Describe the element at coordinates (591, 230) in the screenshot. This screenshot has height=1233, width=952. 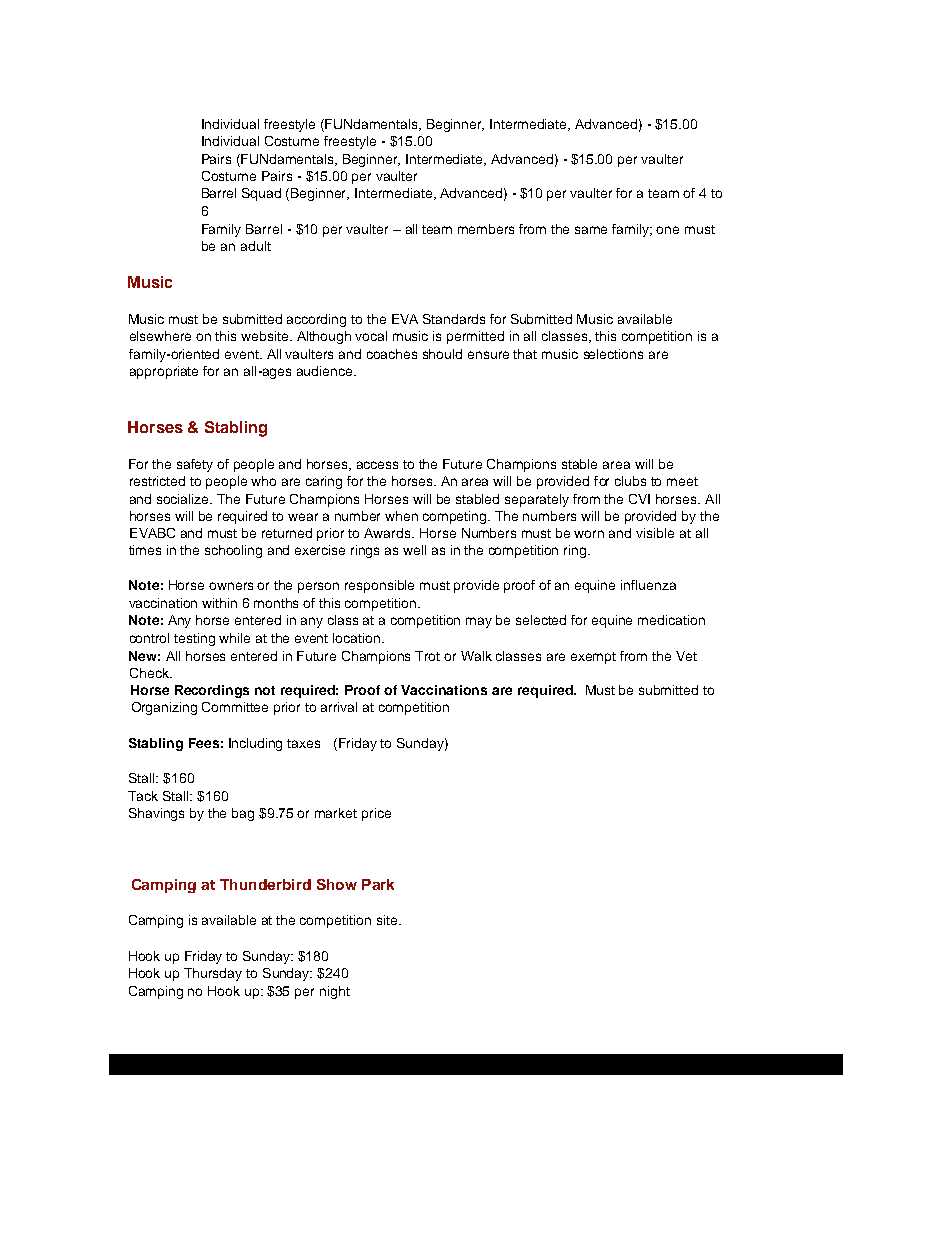
I see `same` at that location.
